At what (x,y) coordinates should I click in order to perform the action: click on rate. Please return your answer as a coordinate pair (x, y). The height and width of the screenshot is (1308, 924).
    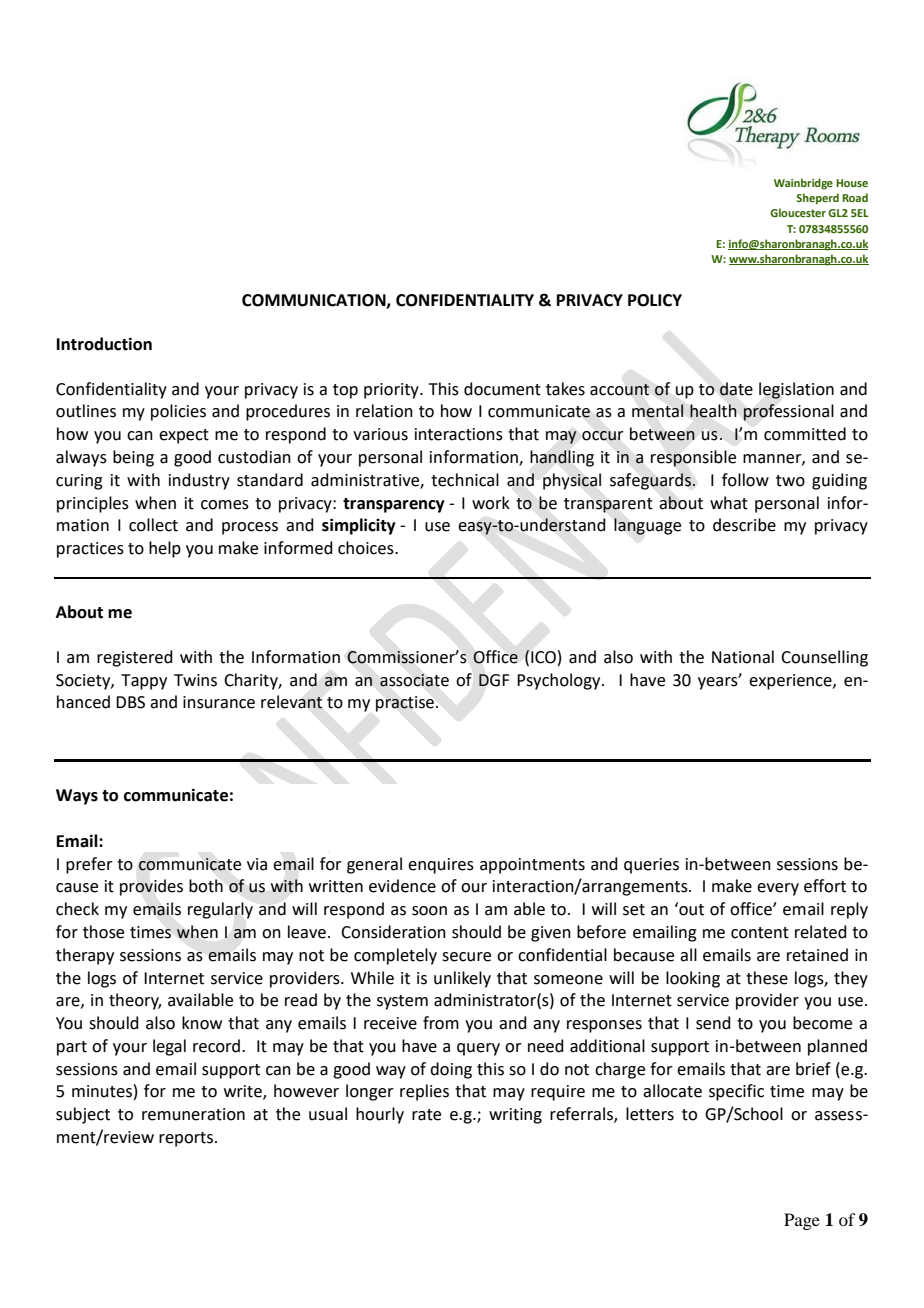
    Looking at the image, I should click on (426, 1115).
